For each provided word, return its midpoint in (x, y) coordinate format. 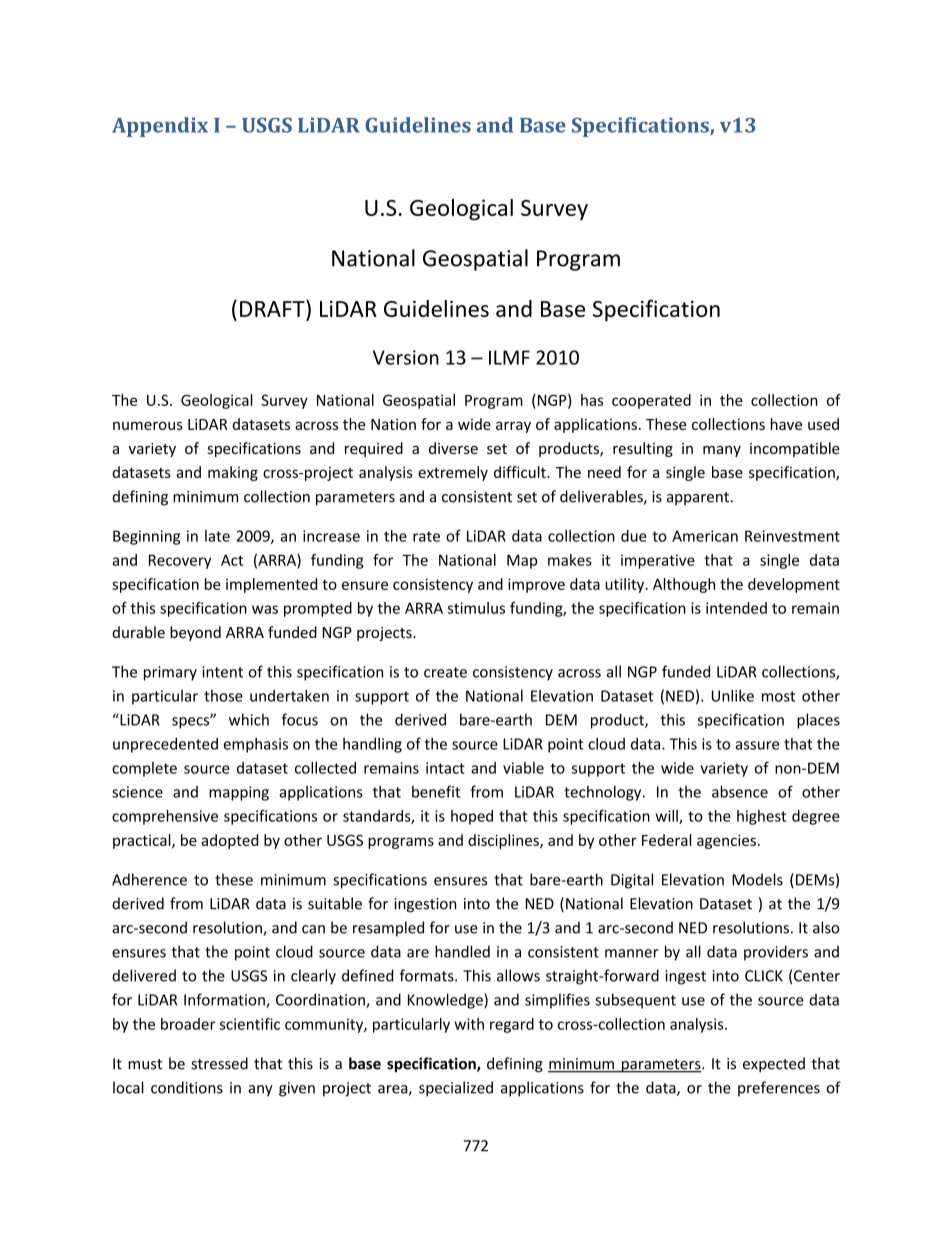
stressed (219, 1063)
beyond (195, 633)
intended (736, 608)
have (786, 424)
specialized (456, 1089)
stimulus (476, 608)
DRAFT (273, 308)
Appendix (160, 127)
